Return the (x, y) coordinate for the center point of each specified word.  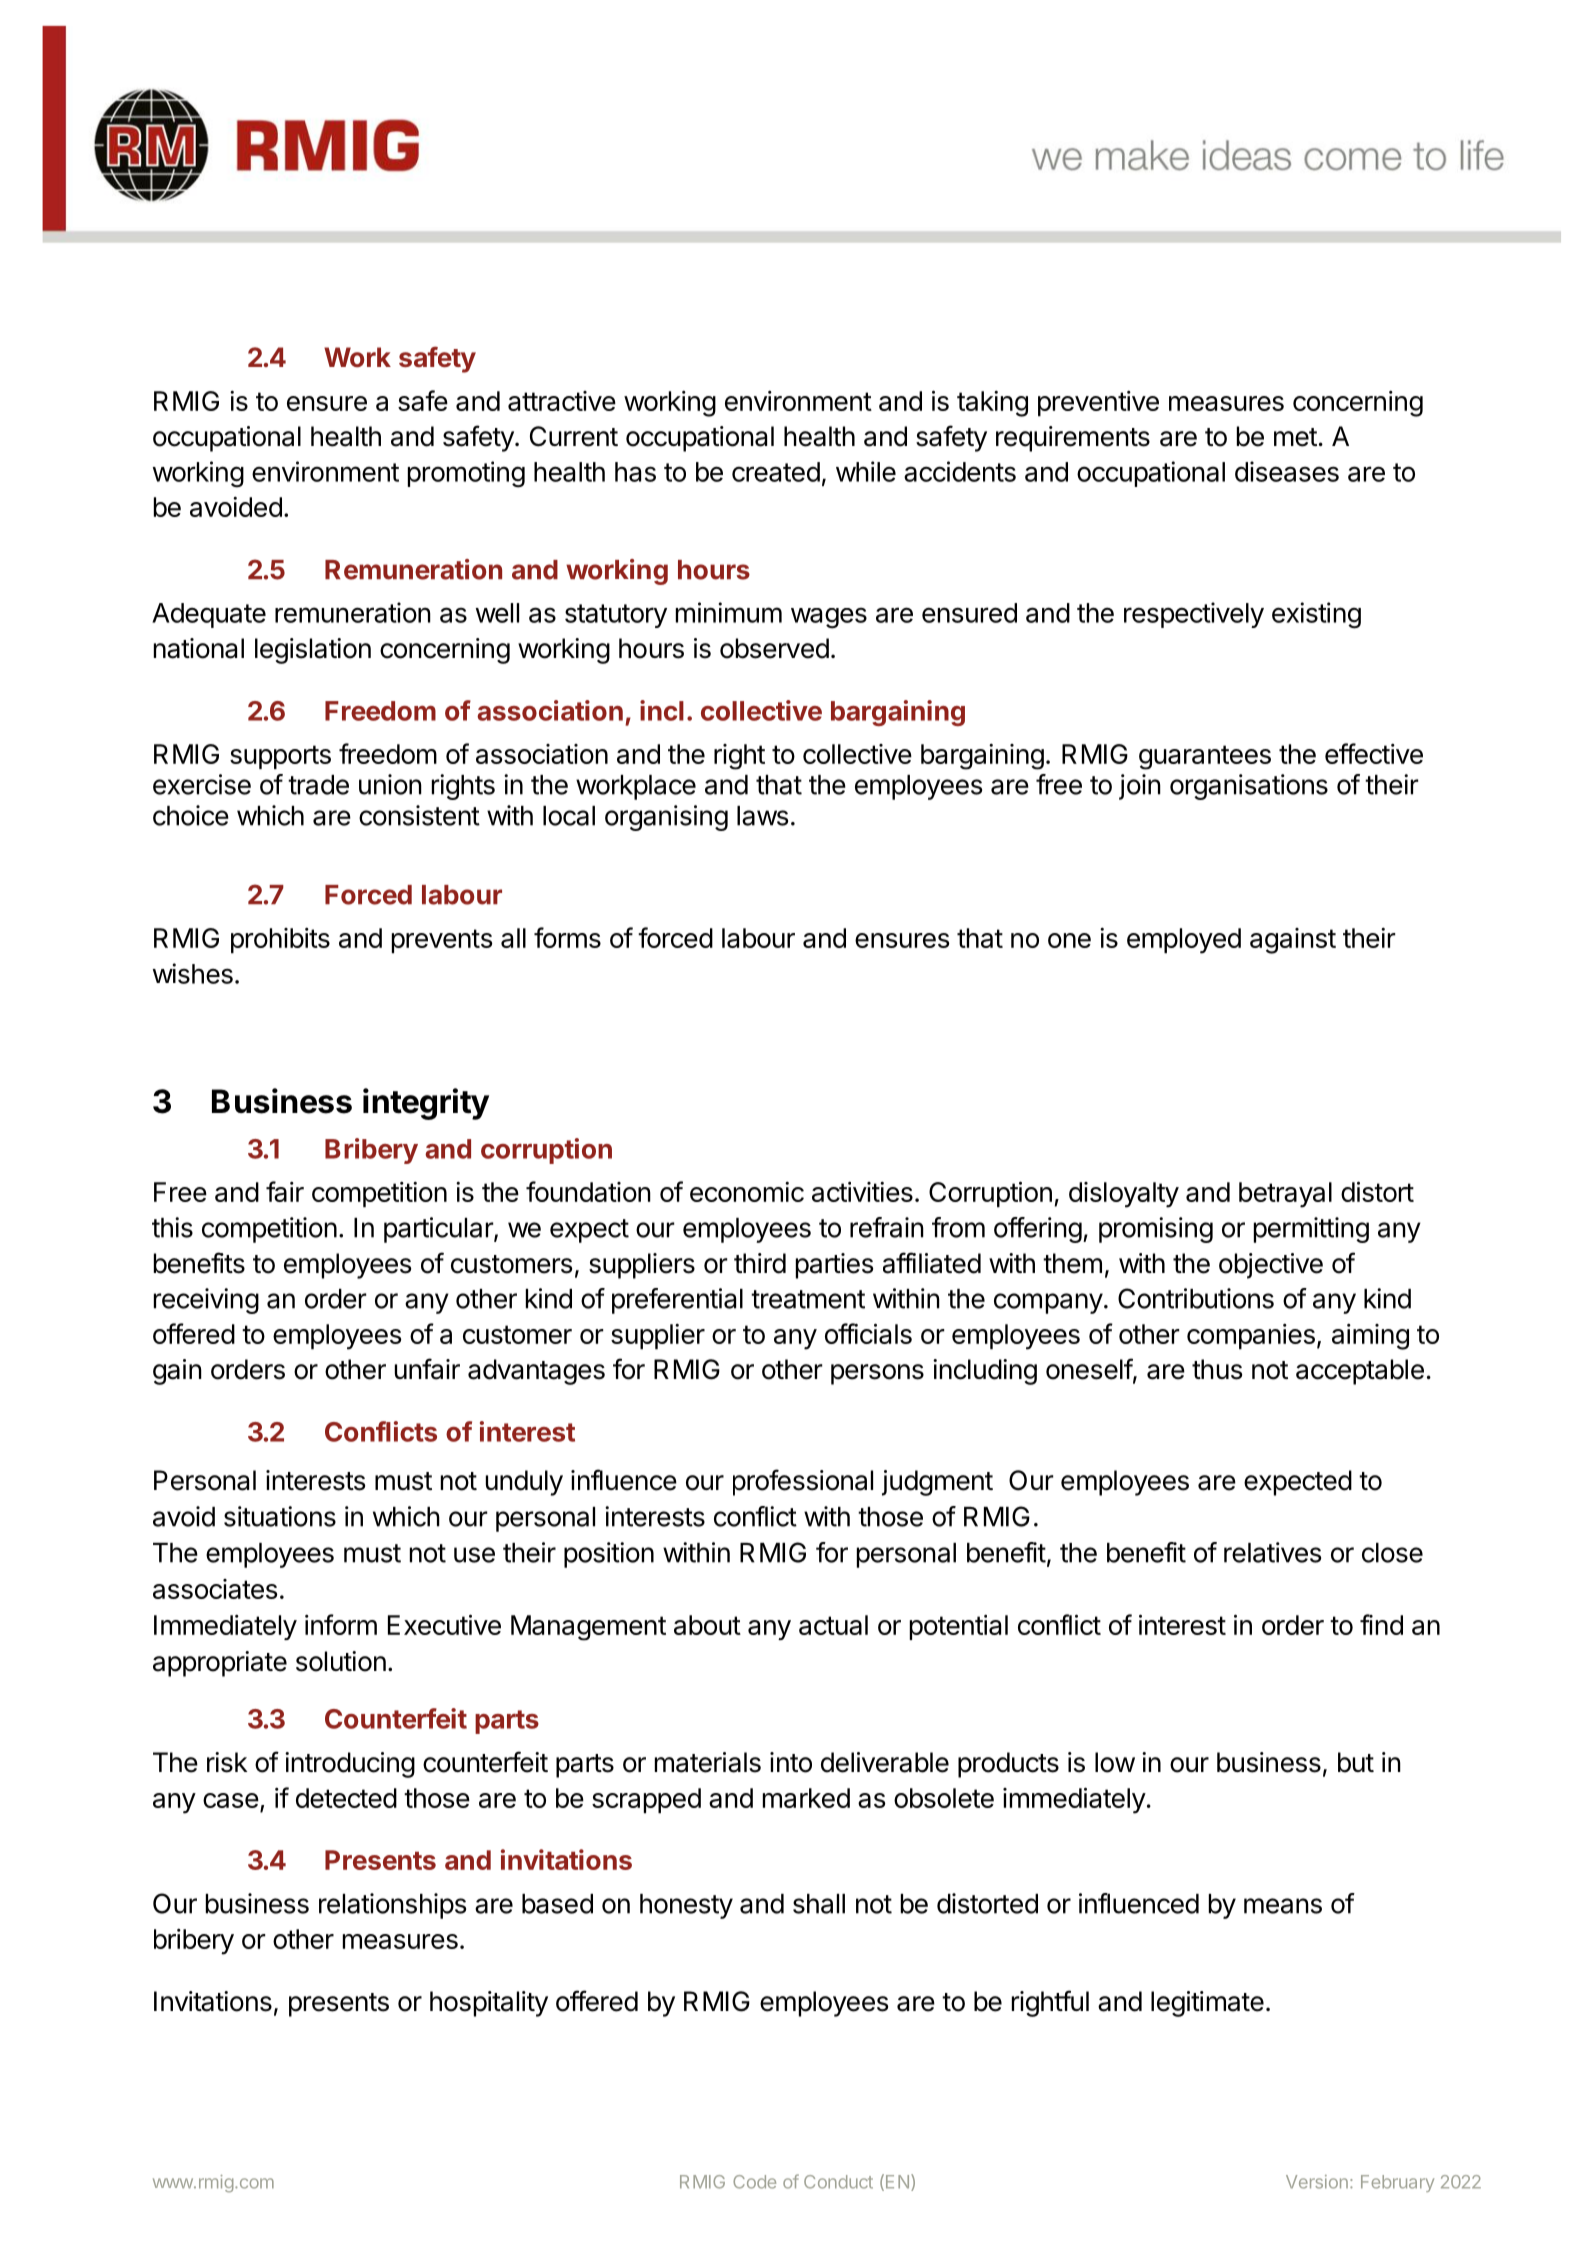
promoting (466, 474)
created (776, 472)
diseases (1287, 471)
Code (754, 2182)
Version (1317, 2182)
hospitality (489, 2004)
